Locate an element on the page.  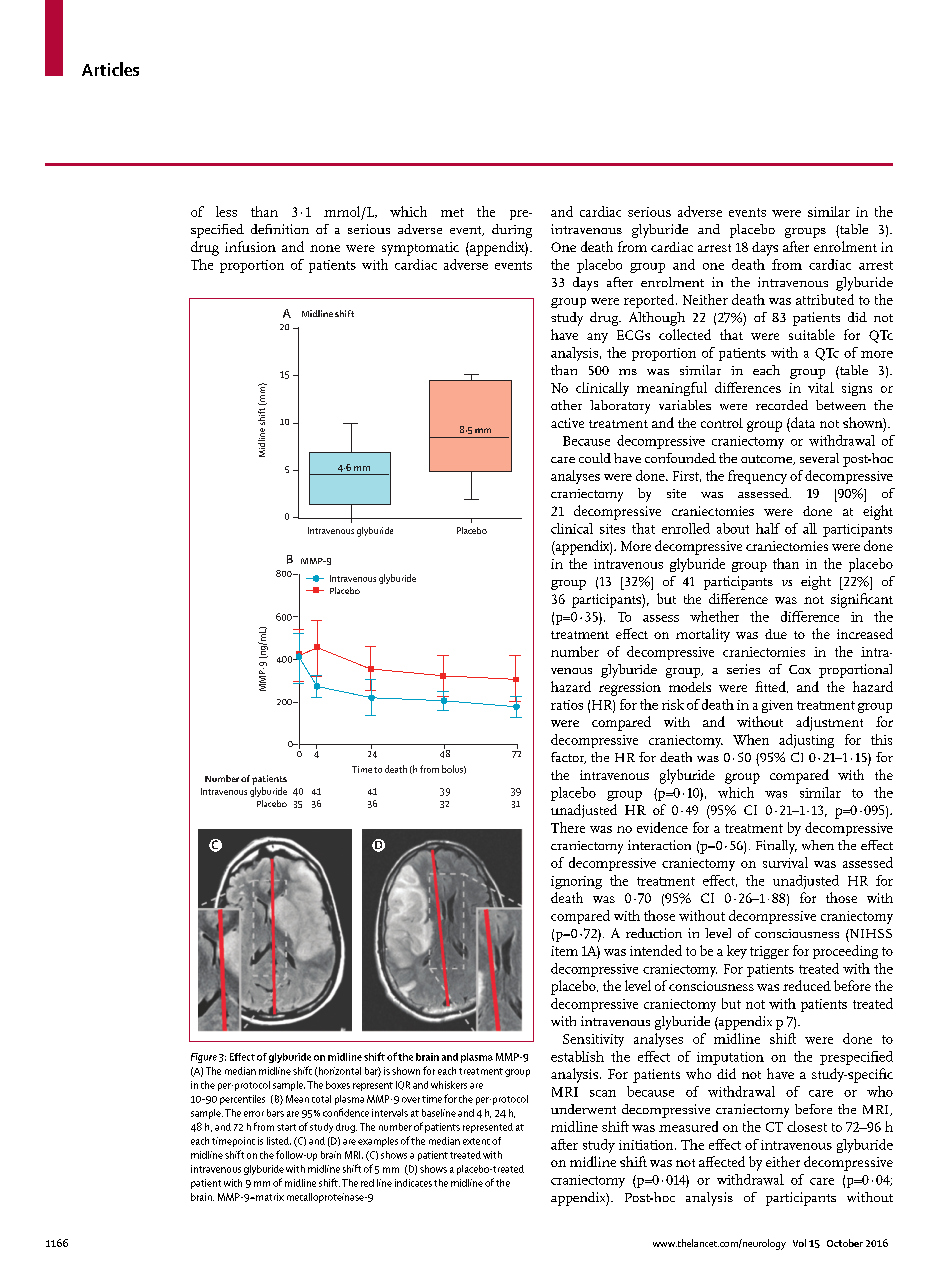
There is located at coordinates (568, 827).
